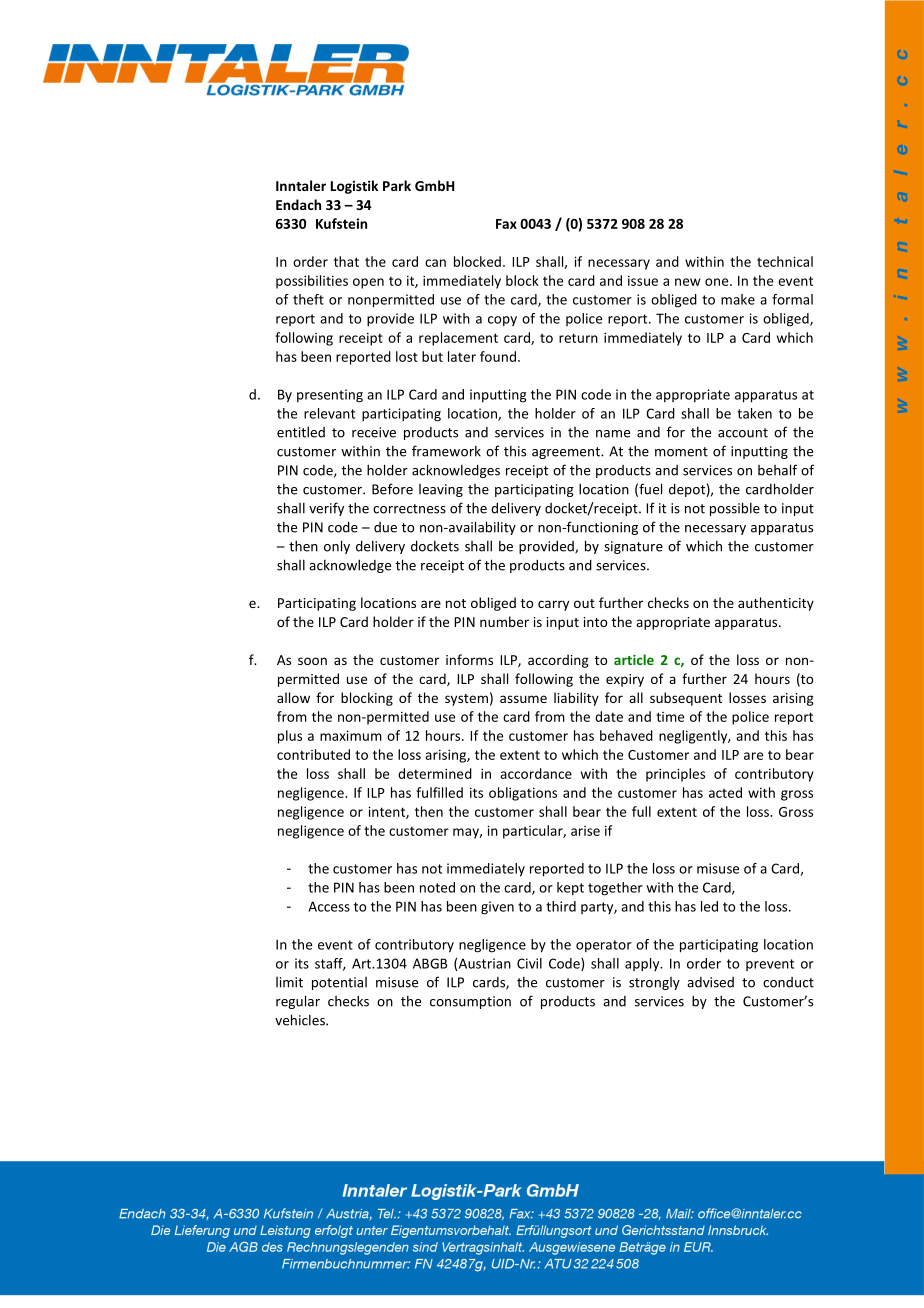 The image size is (924, 1308). What do you see at coordinates (506, 224) in the document?
I see `Fax` at bounding box center [506, 224].
